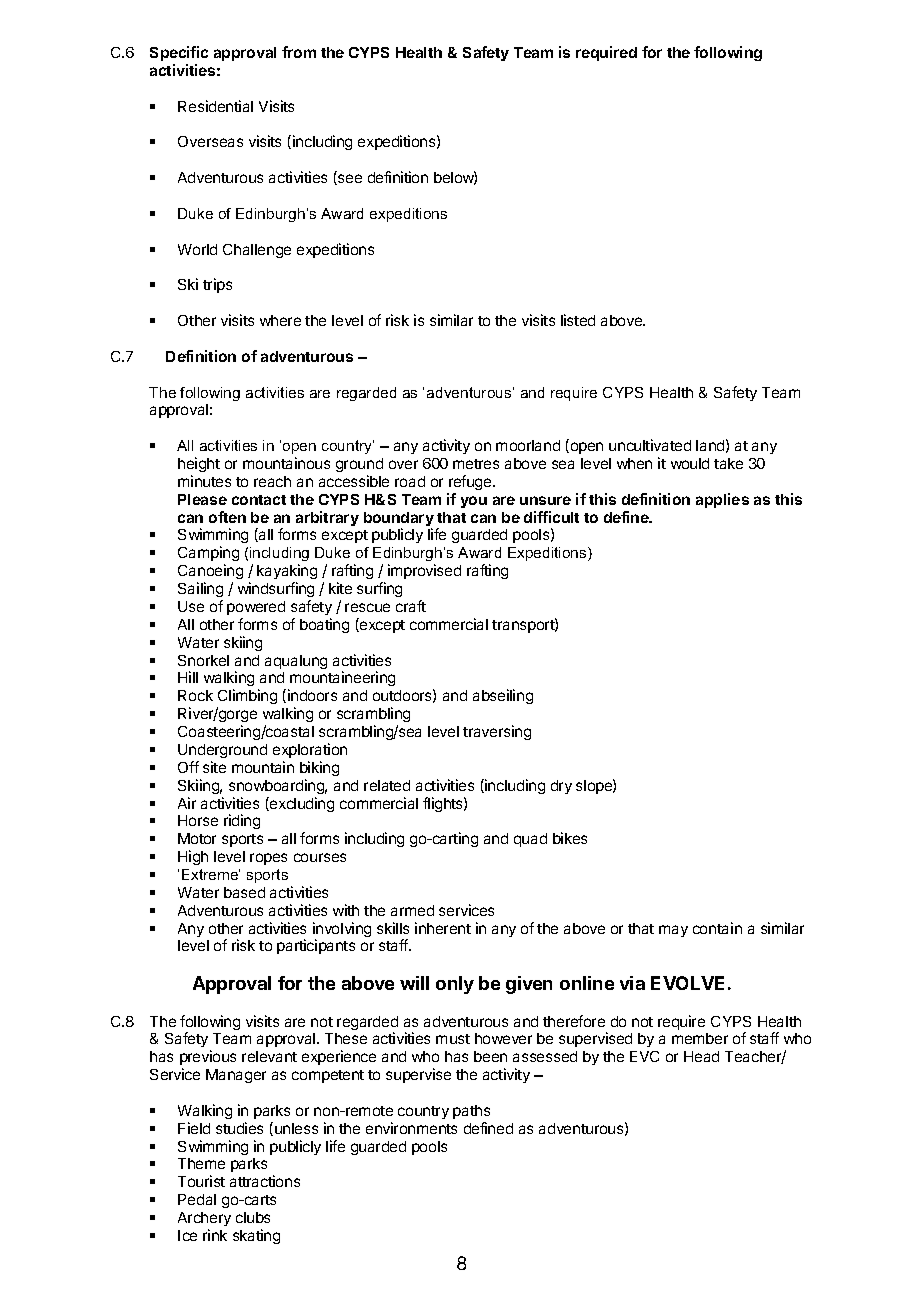 This screenshot has height=1308, width=924. What do you see at coordinates (215, 106) in the screenshot?
I see `Residential` at bounding box center [215, 106].
